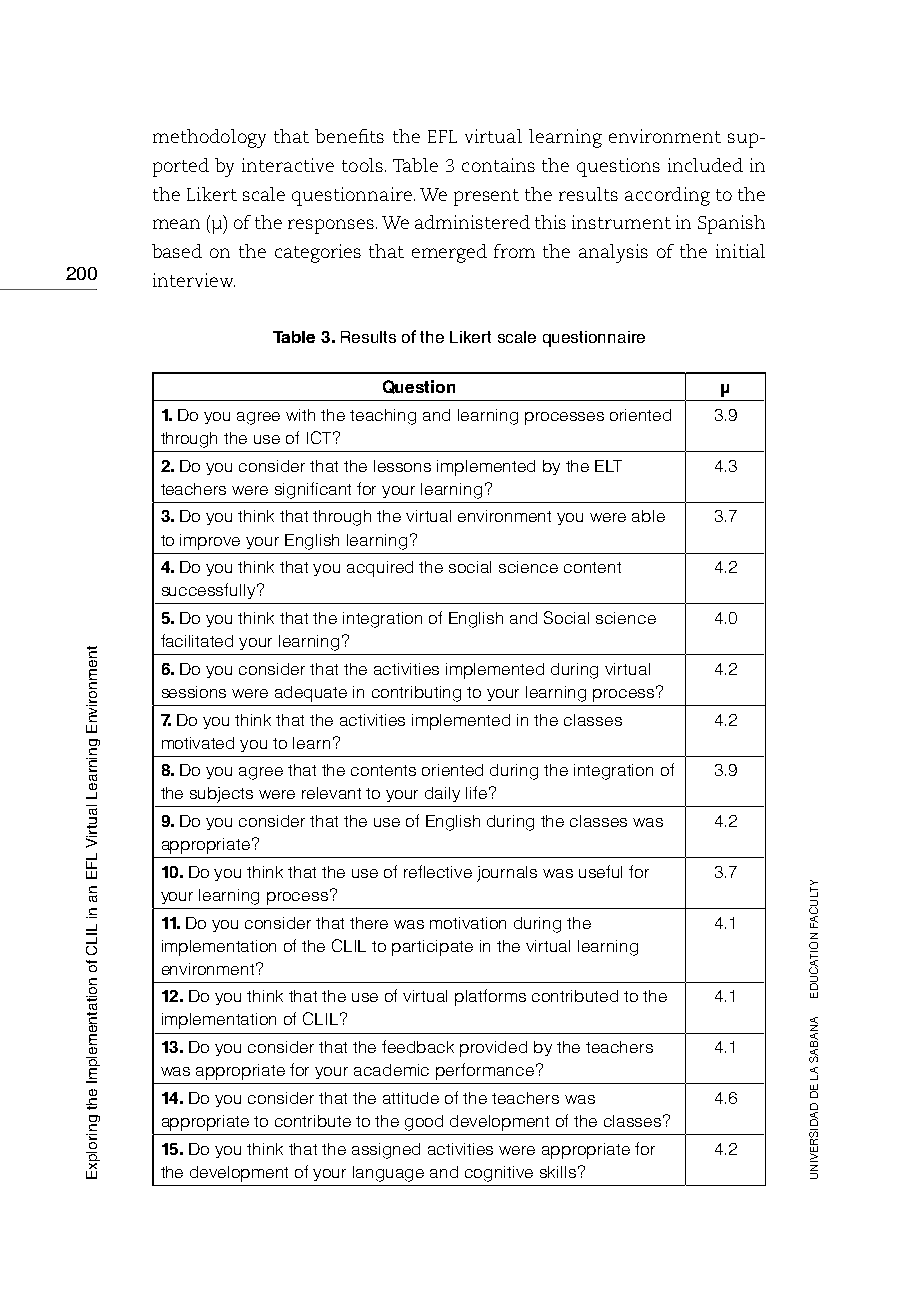 The width and height of the image is (924, 1305). Describe the element at coordinates (288, 165) in the image. I see `interactive` at that location.
